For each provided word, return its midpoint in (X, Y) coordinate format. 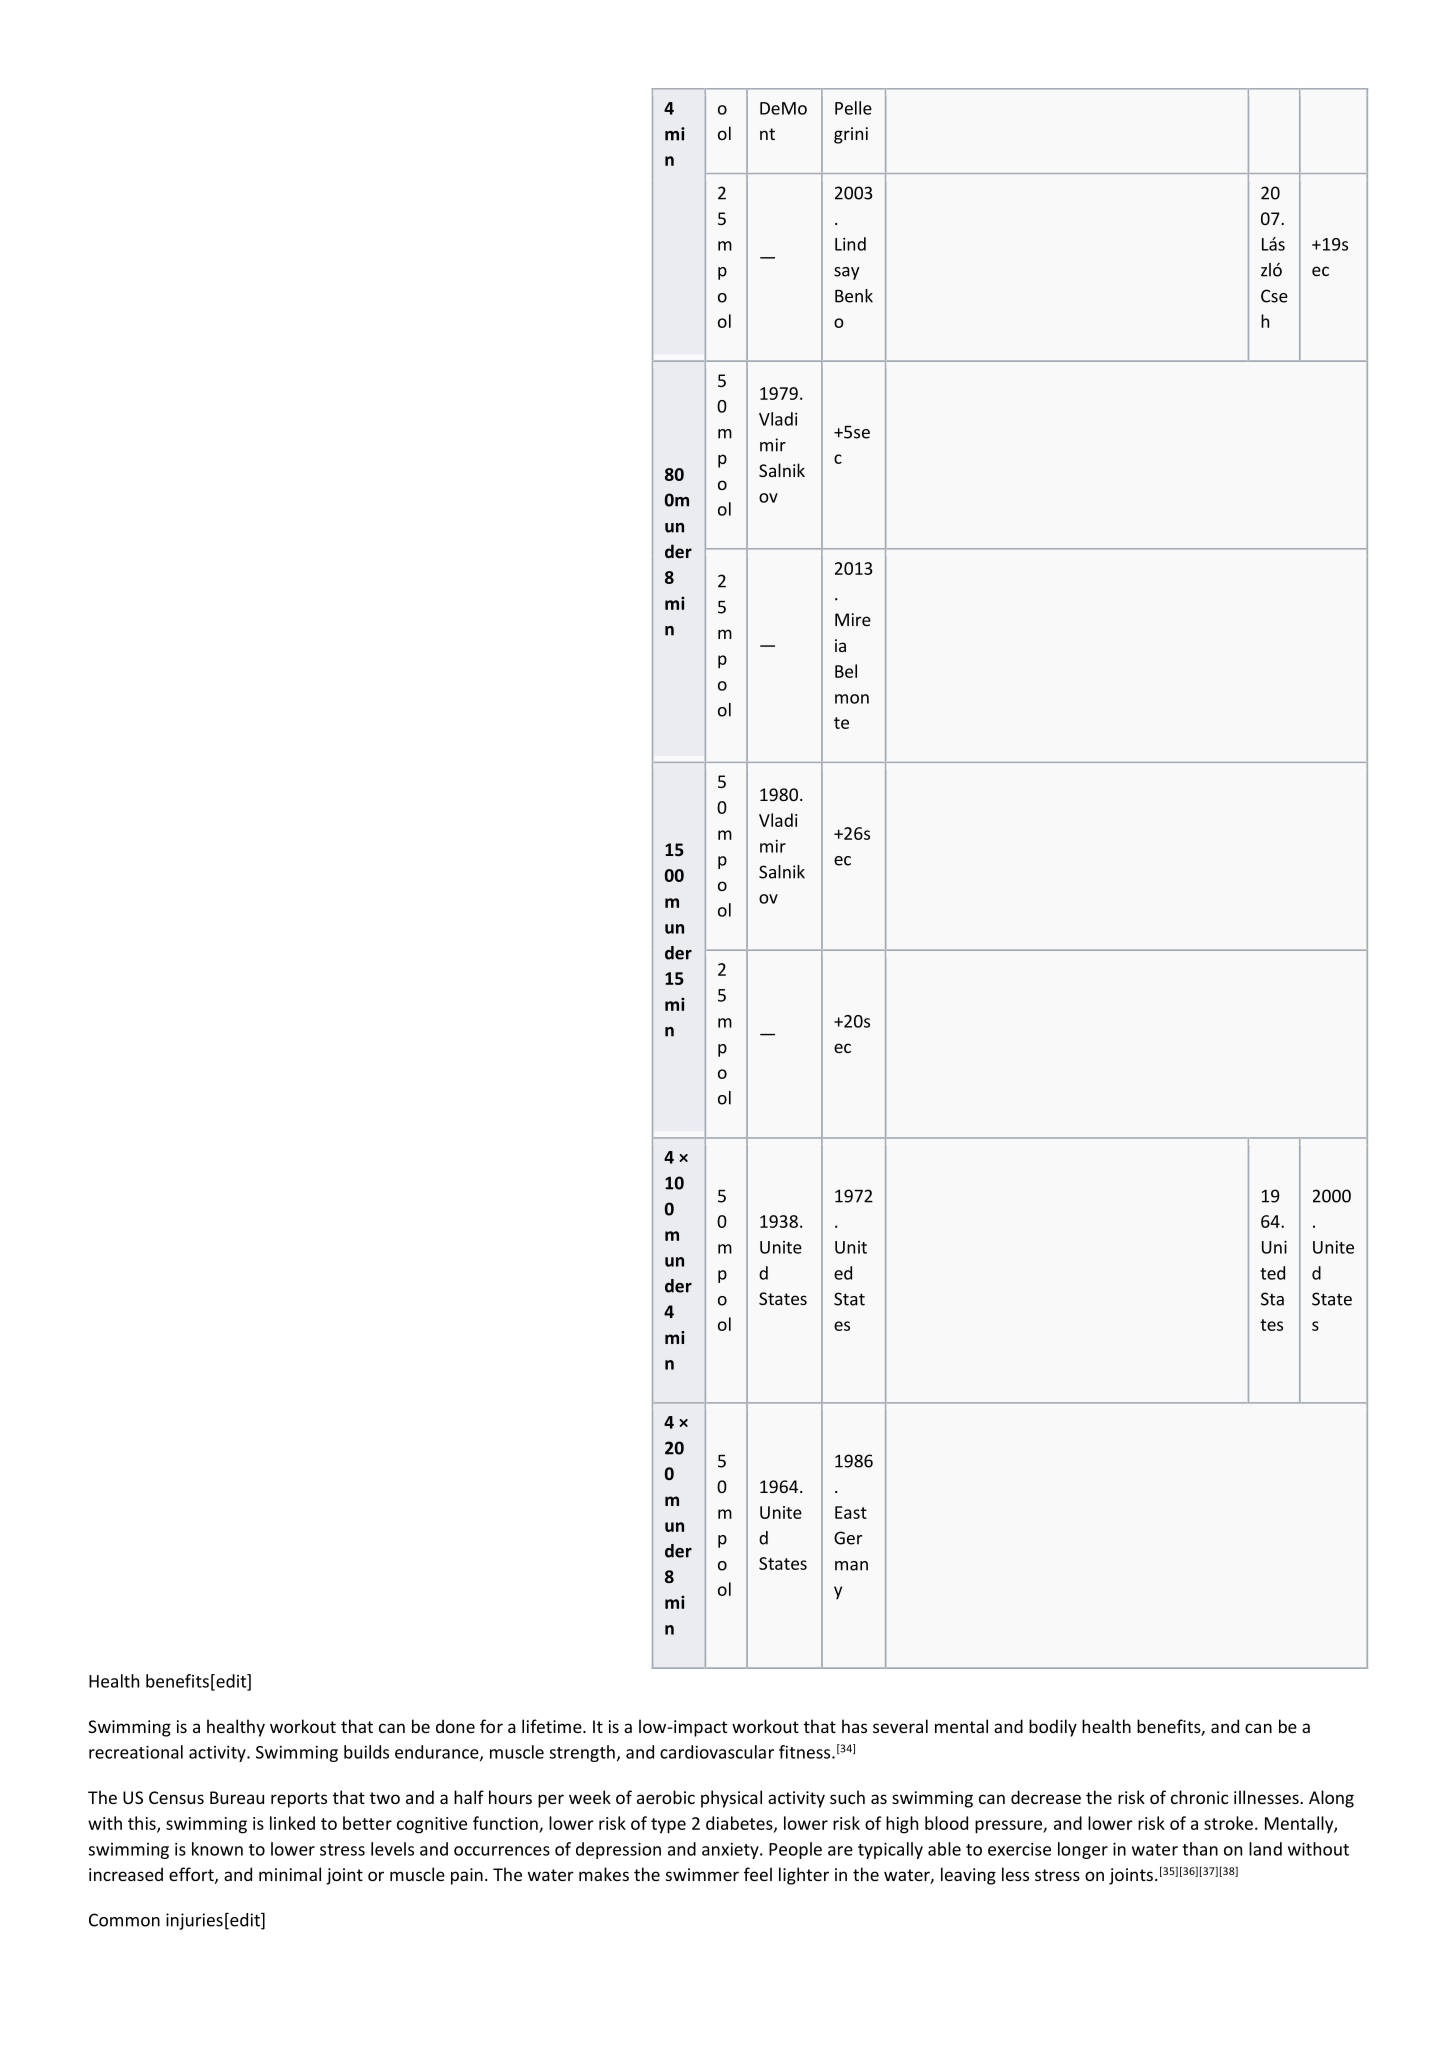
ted (1272, 1273)
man (851, 1566)
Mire (853, 619)
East (851, 1512)
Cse (1274, 296)
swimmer (702, 1874)
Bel (846, 671)
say (847, 273)
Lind (850, 244)
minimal (290, 1874)
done (455, 1726)
